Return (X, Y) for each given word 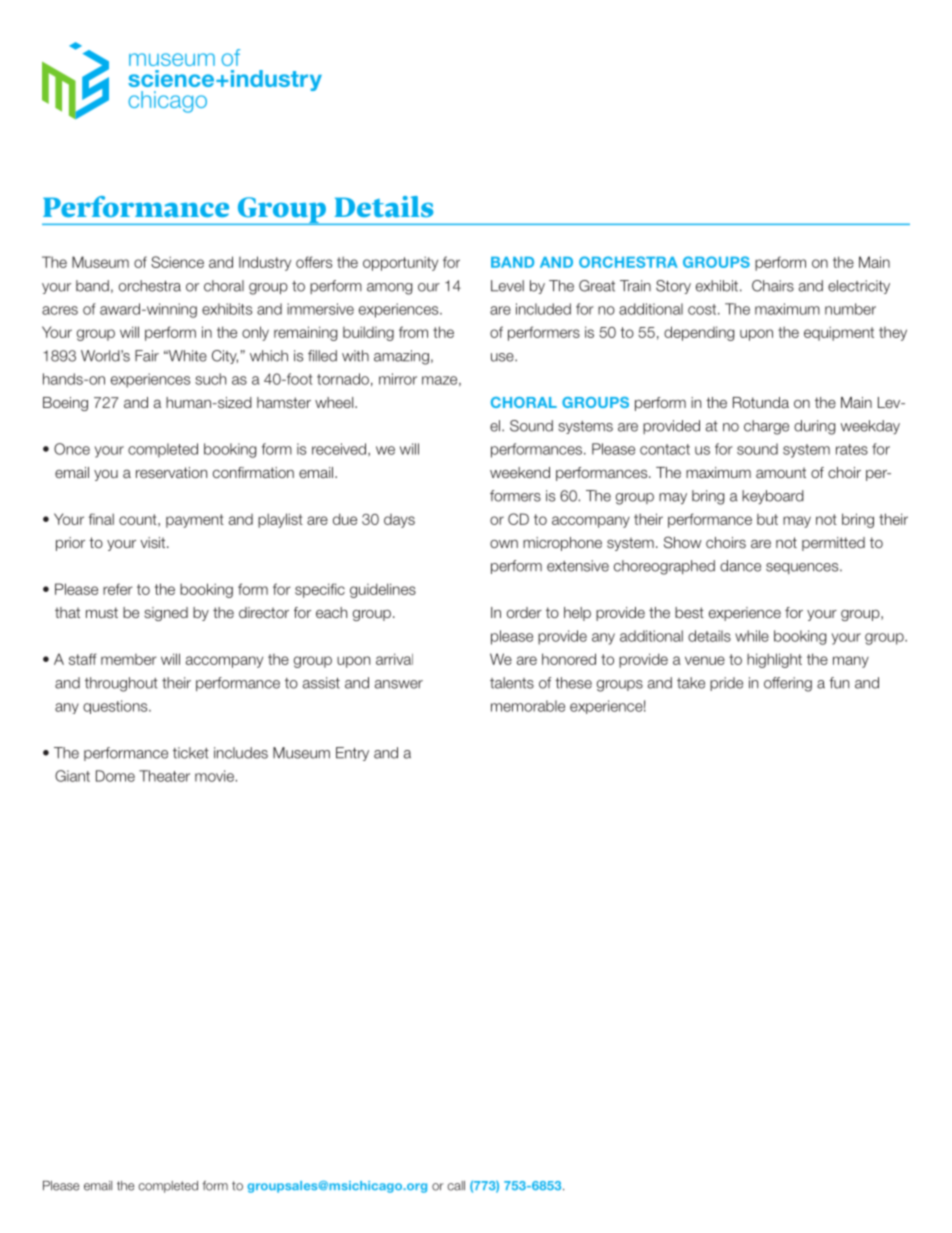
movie (215, 776)
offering (788, 684)
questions (116, 707)
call (456, 1186)
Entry (352, 754)
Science (177, 262)
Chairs (773, 286)
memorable (528, 706)
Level (507, 286)
